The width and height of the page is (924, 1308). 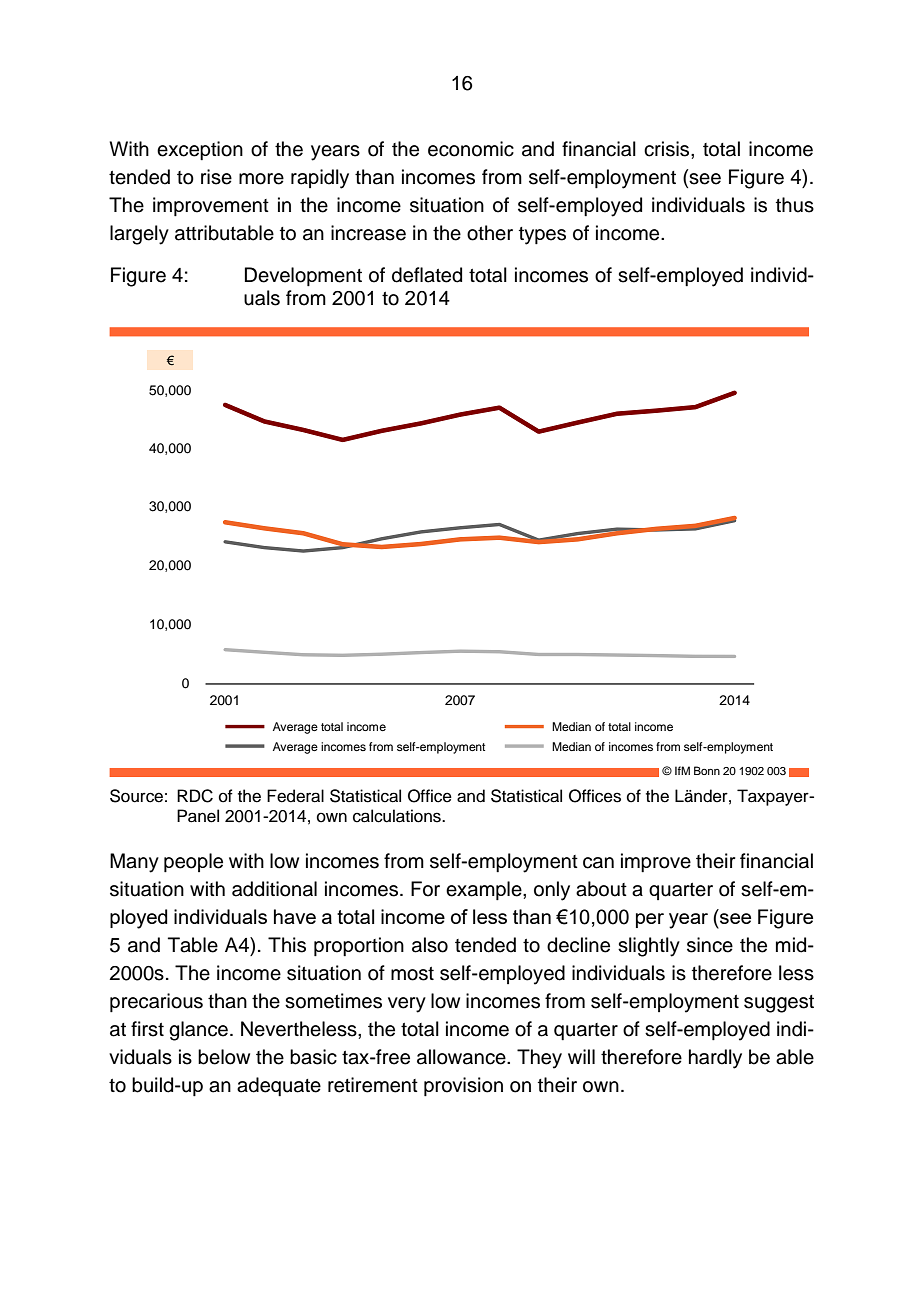 I want to click on crisis, so click(x=668, y=149).
